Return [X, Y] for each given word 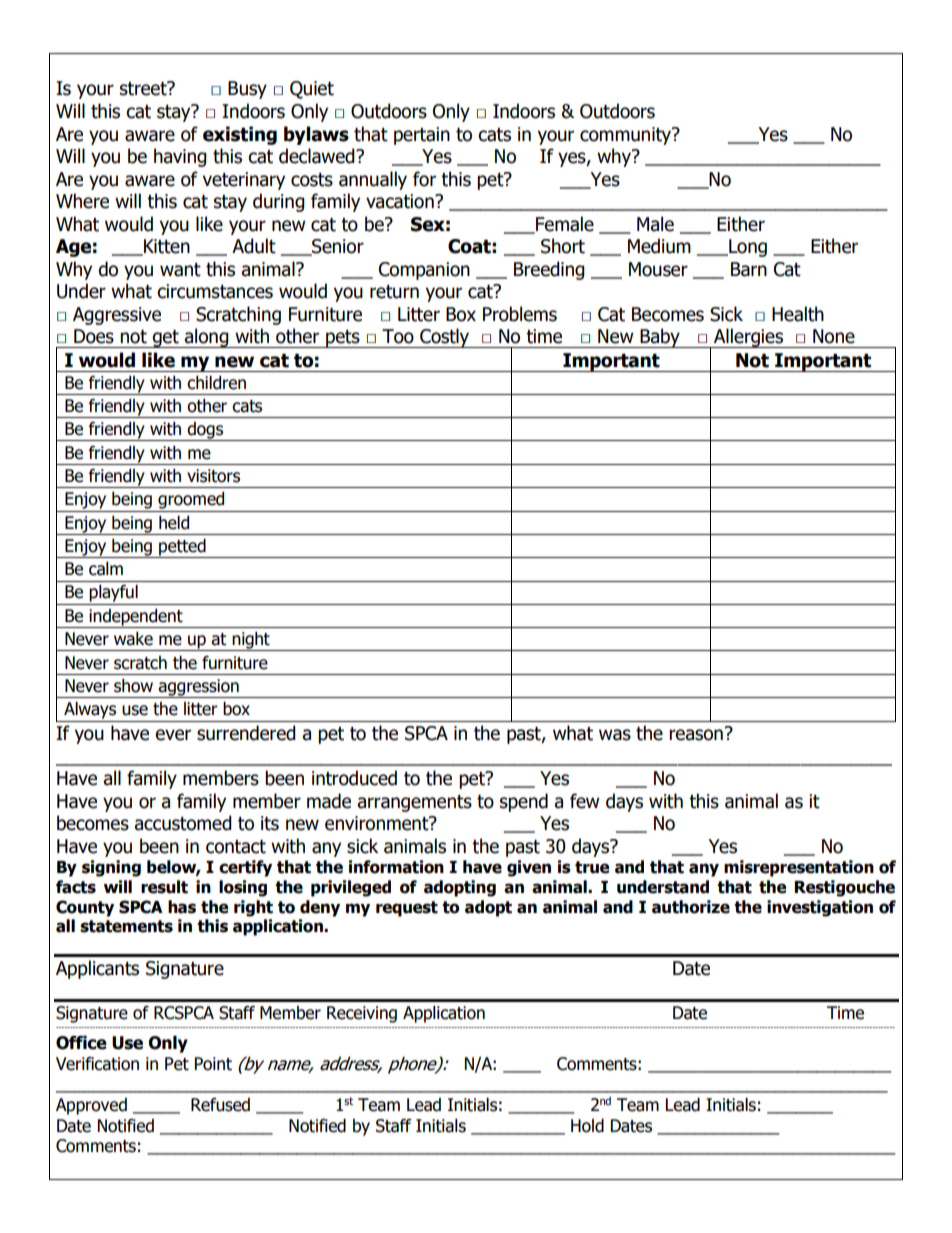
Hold [587, 1126]
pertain [422, 136]
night [251, 641]
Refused [220, 1105]
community [627, 136]
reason [696, 735]
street [144, 88]
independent [136, 618]
